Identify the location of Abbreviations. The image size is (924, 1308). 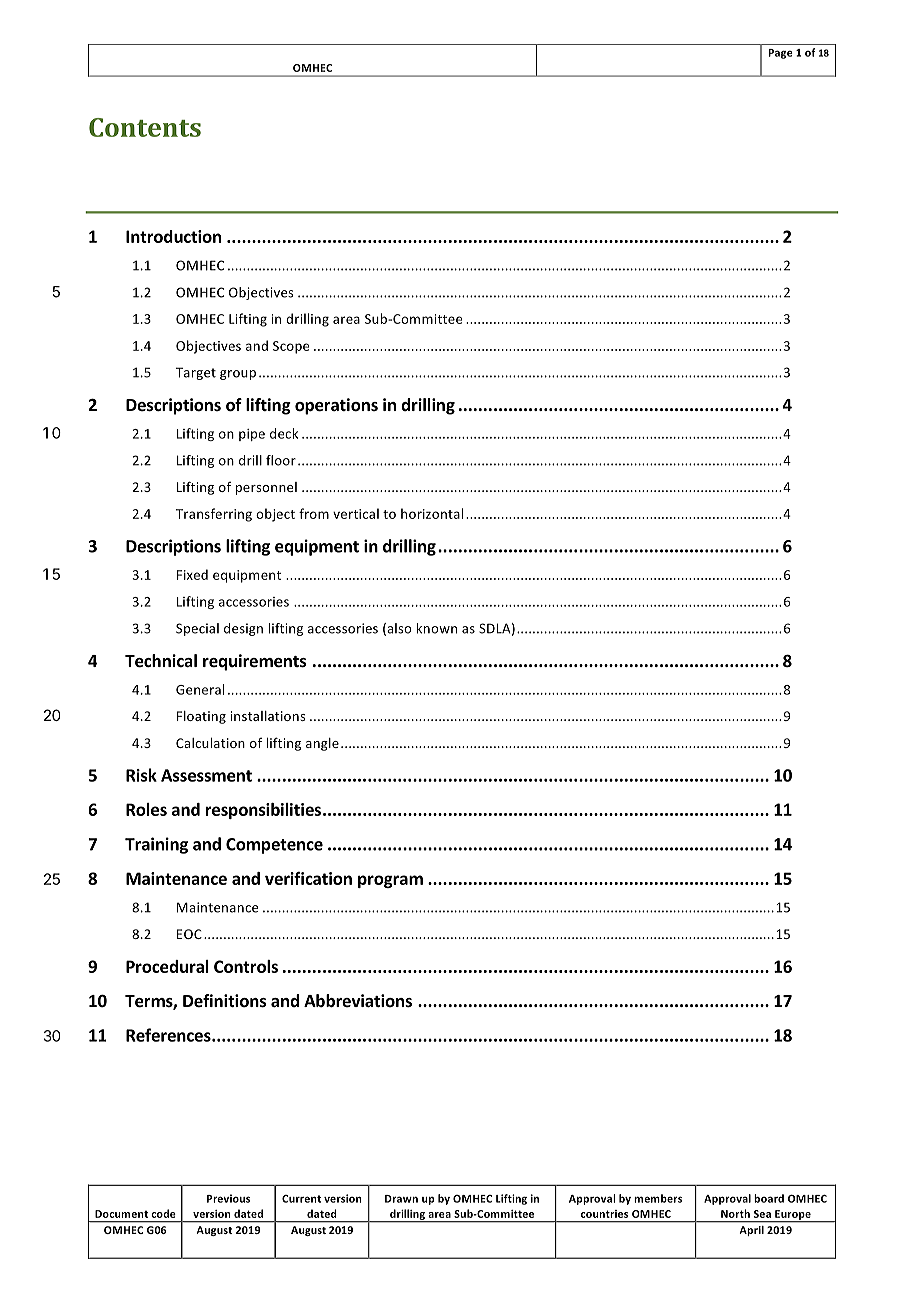
(358, 1001).
